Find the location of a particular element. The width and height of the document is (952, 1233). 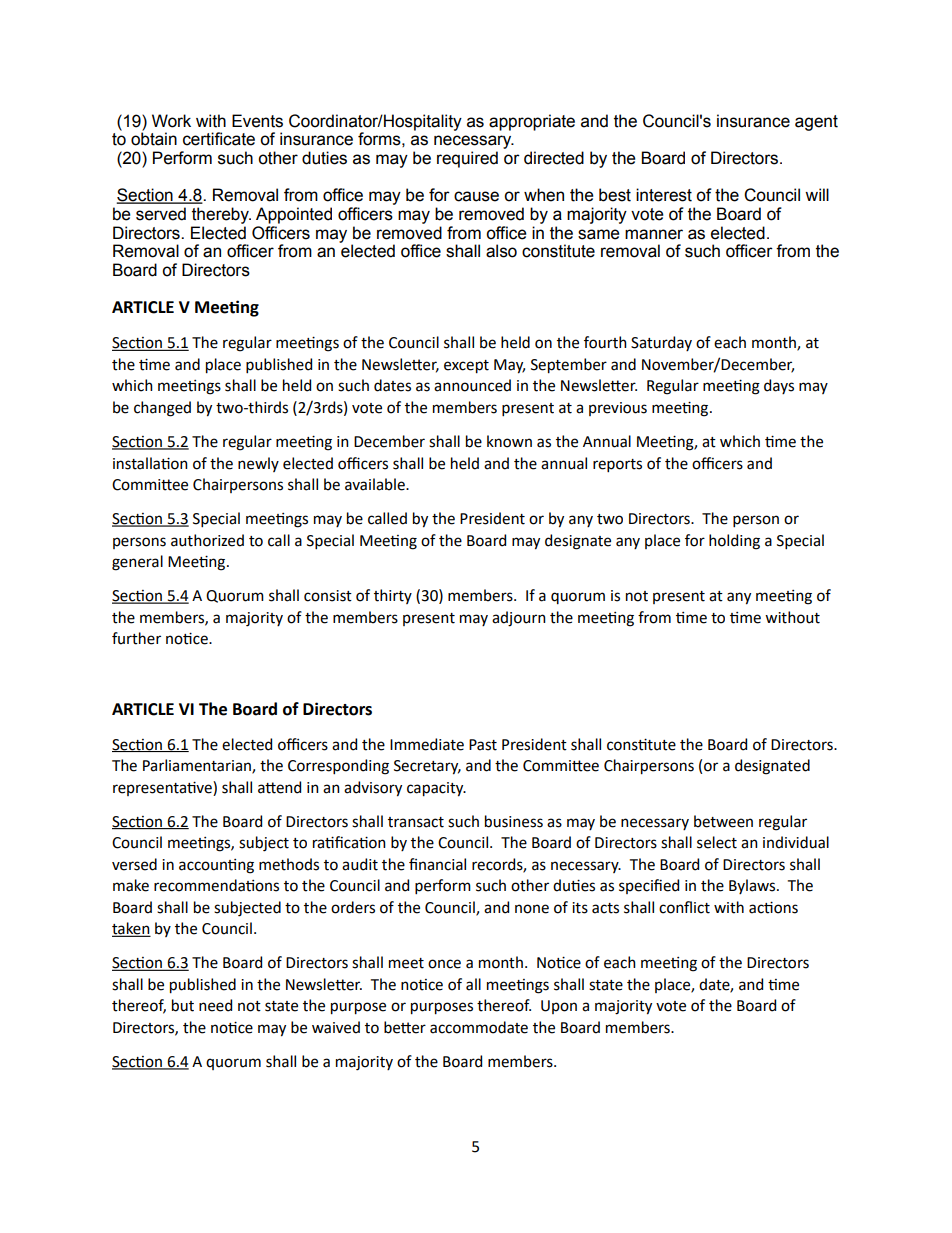

known is located at coordinates (509, 441).
